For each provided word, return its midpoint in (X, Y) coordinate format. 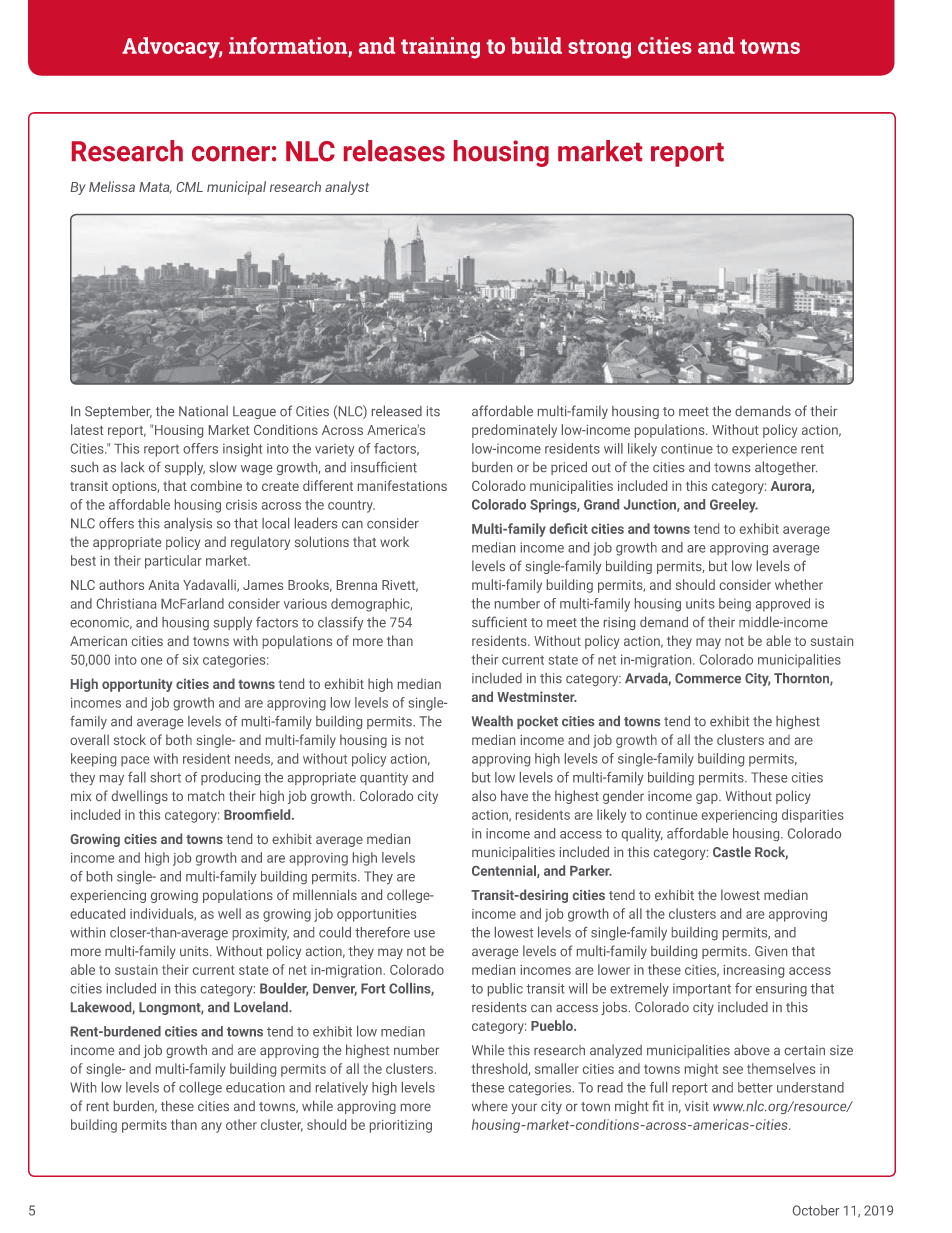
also (484, 795)
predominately (514, 431)
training (440, 48)
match (206, 795)
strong (599, 49)
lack (133, 467)
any (211, 1127)
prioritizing (401, 1126)
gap (708, 798)
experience (764, 450)
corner (231, 154)
